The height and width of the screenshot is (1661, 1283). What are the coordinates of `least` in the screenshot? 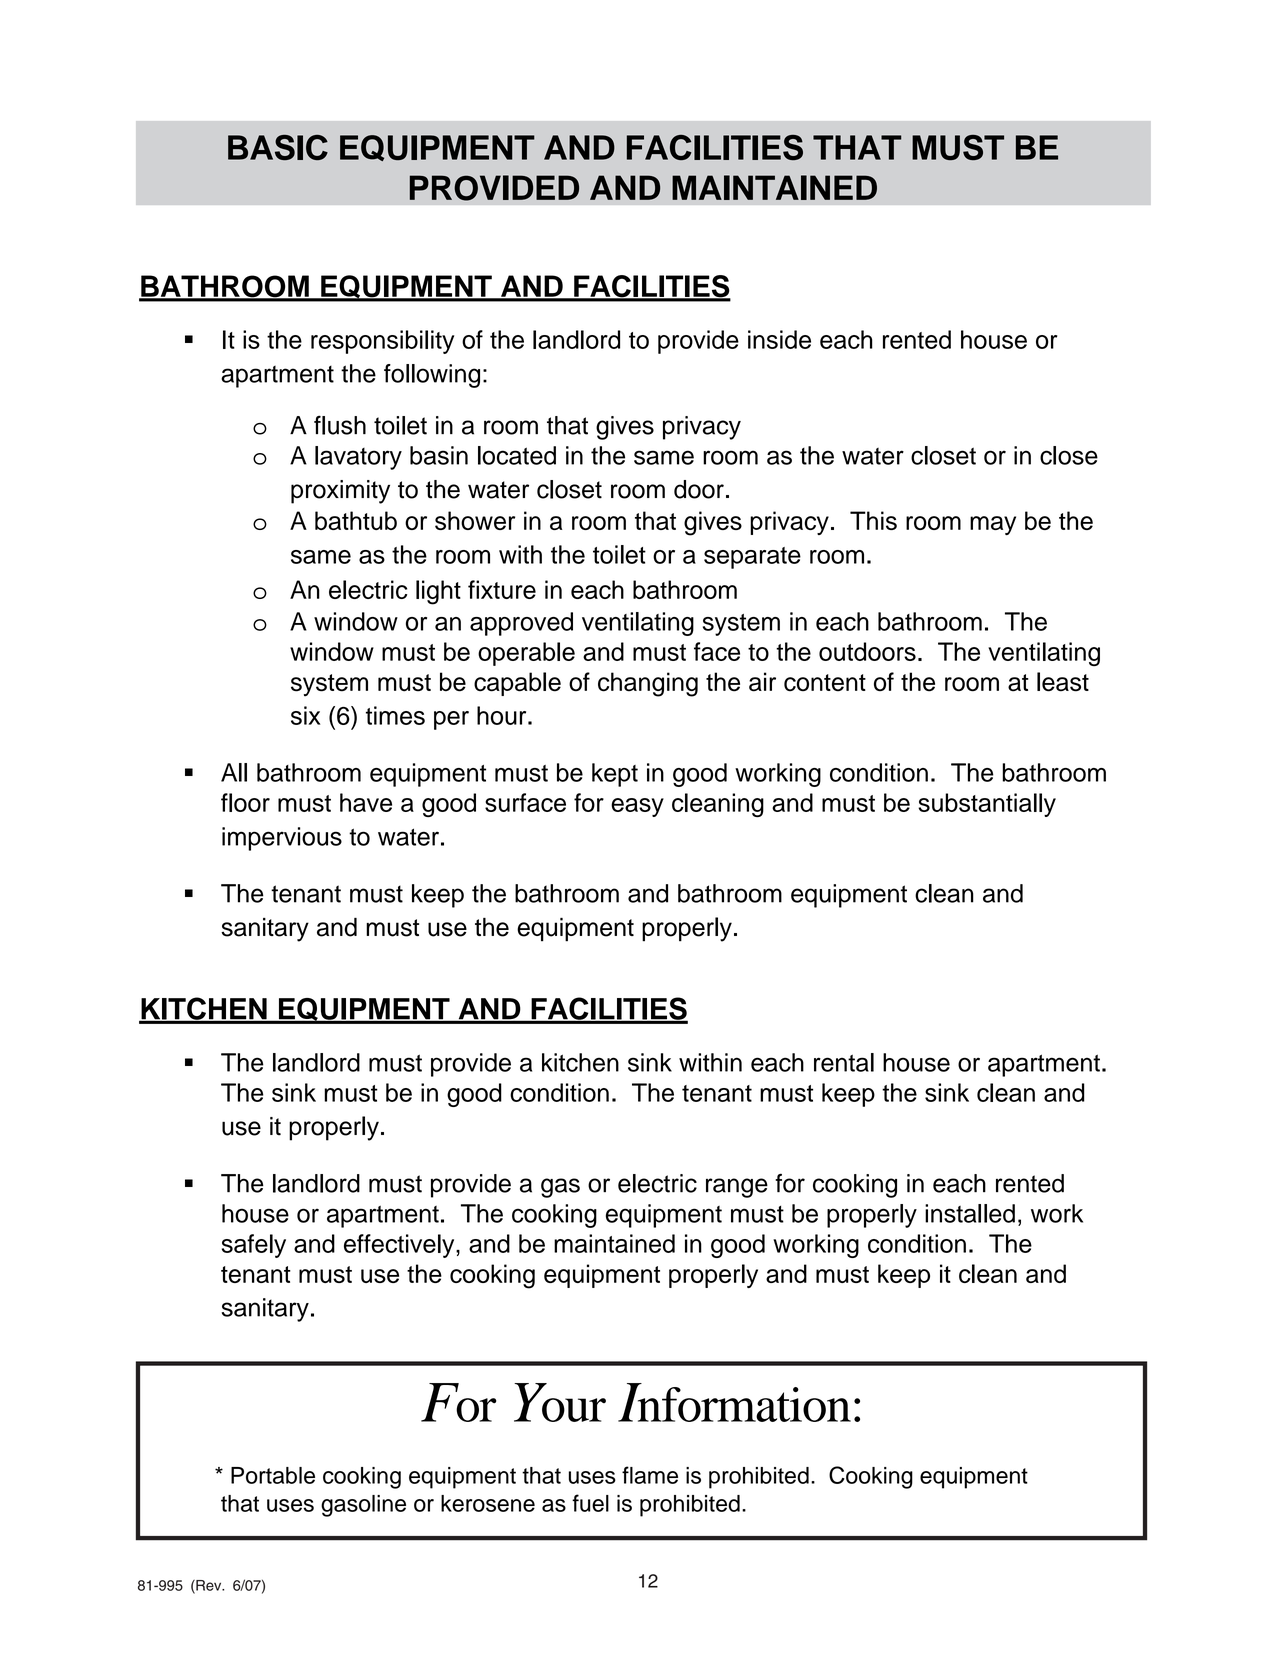 It's located at (1063, 682).
